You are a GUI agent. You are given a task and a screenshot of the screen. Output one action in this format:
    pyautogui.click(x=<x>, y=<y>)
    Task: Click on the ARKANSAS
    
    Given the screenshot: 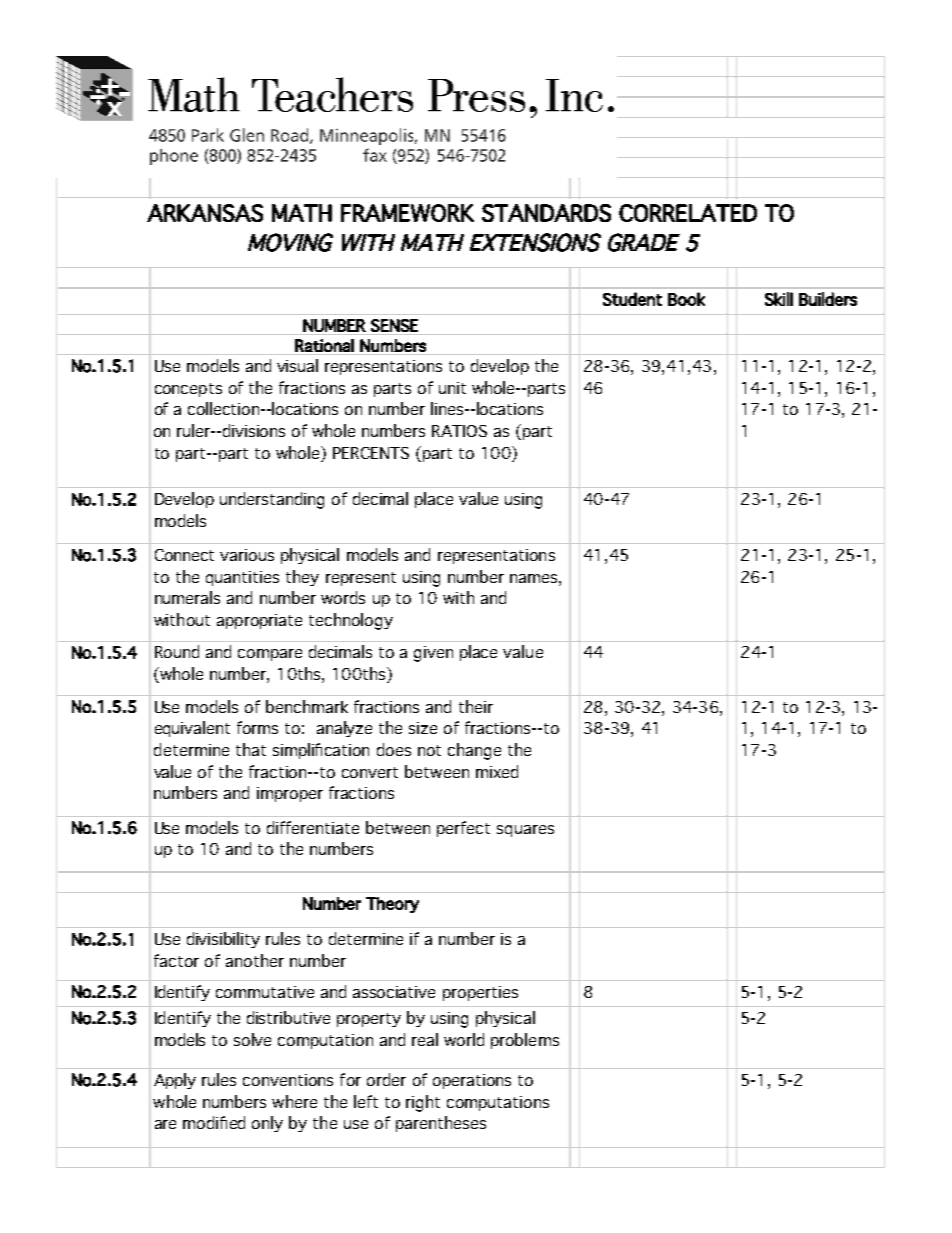 What is the action you would take?
    pyautogui.click(x=205, y=213)
